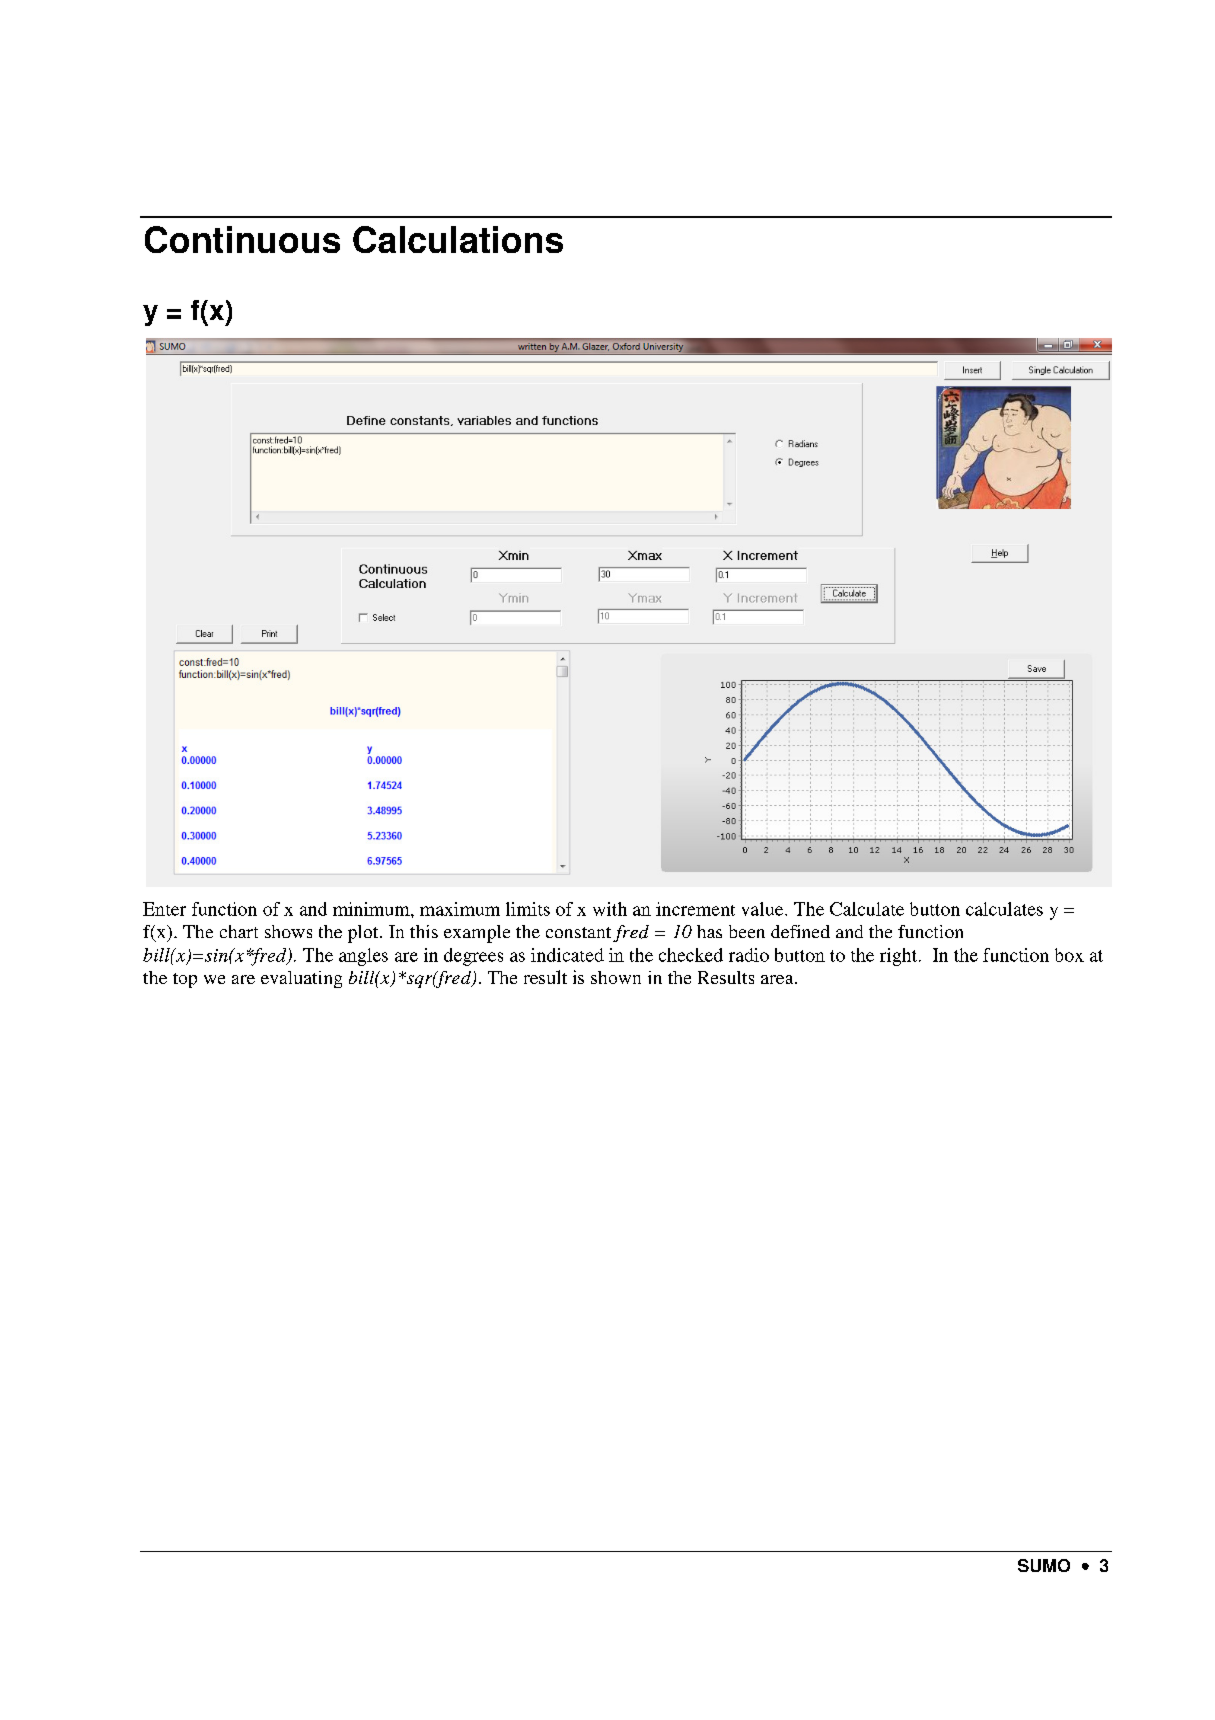  I want to click on Calculations, so click(458, 239).
